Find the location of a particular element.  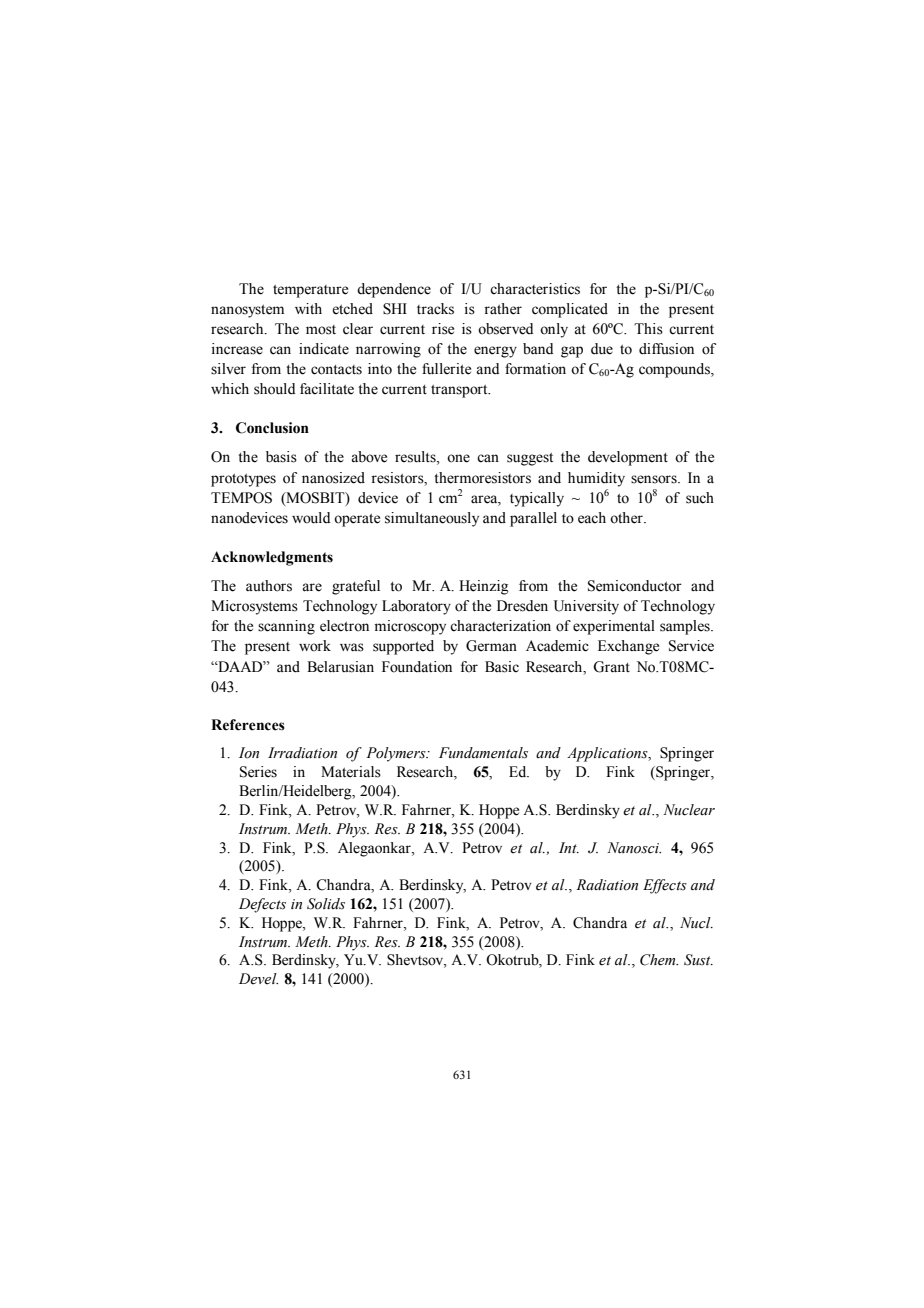

Effects is located at coordinates (665, 886).
